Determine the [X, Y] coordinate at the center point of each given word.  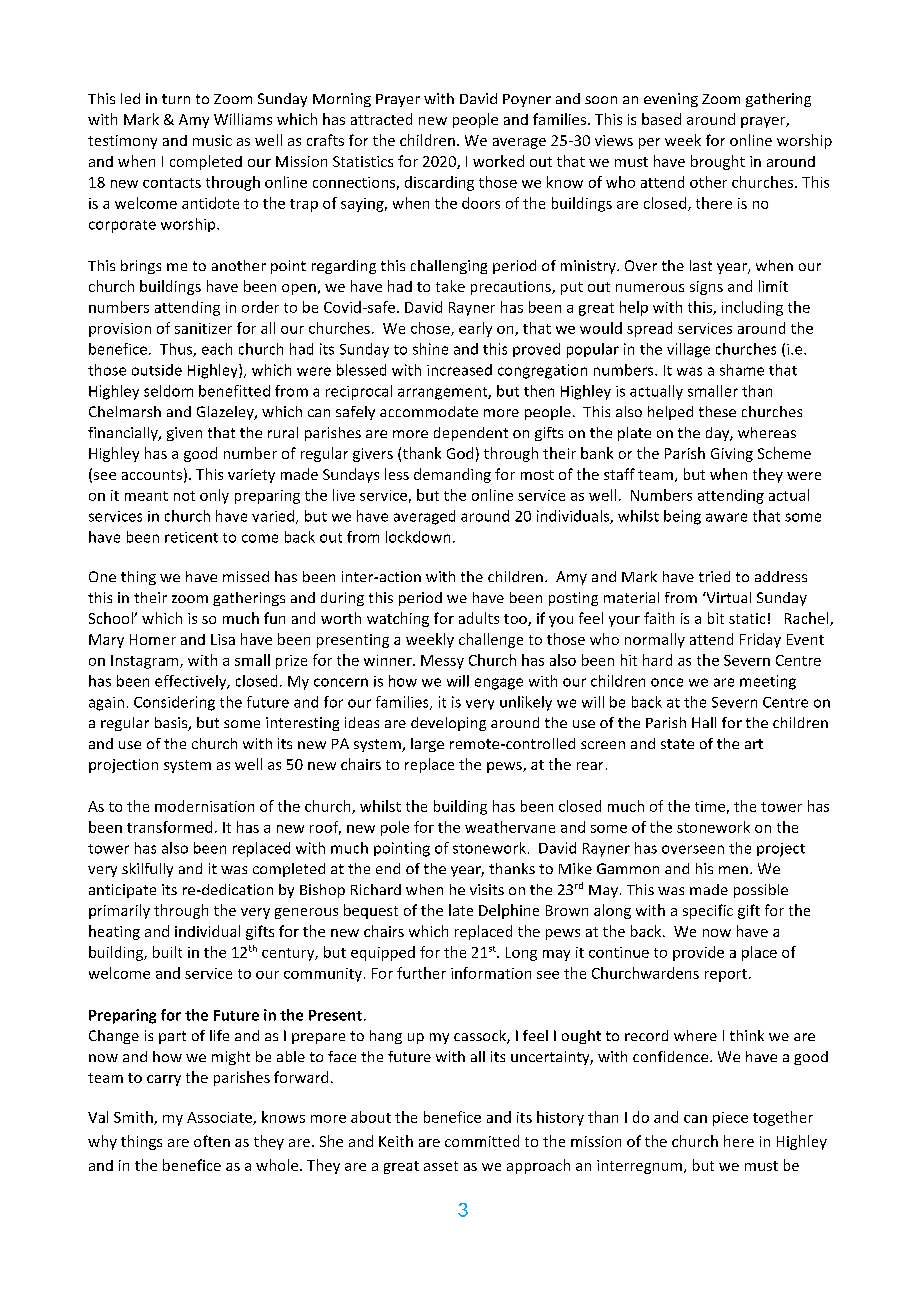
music [212, 140]
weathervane [510, 827]
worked [498, 161]
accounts [152, 475]
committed [482, 1141]
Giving [732, 455]
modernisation [204, 806]
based [661, 119]
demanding [452, 475]
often [212, 1141]
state [677, 744]
